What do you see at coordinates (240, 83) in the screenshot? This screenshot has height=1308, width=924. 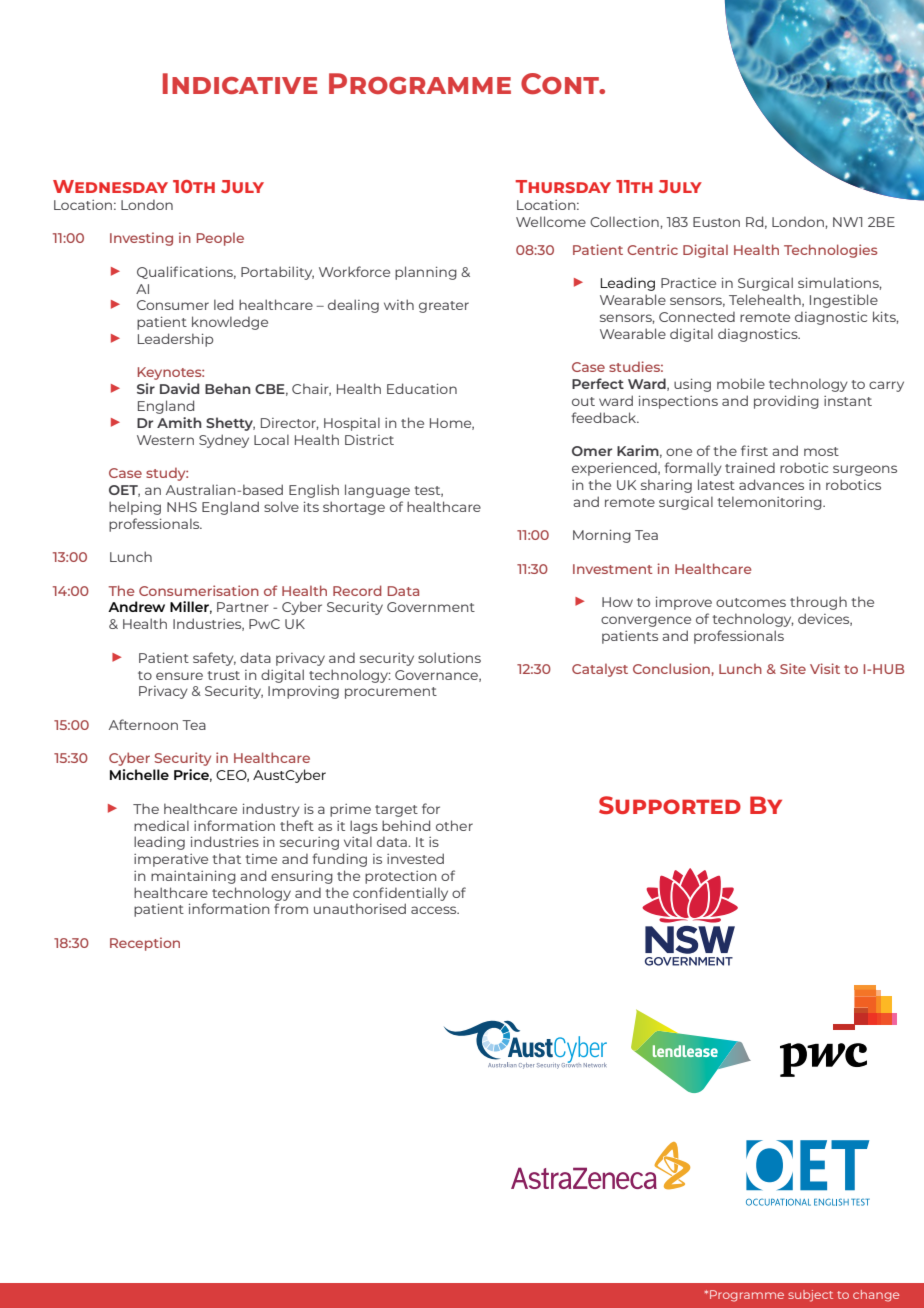 I see `Indicative` at bounding box center [240, 83].
